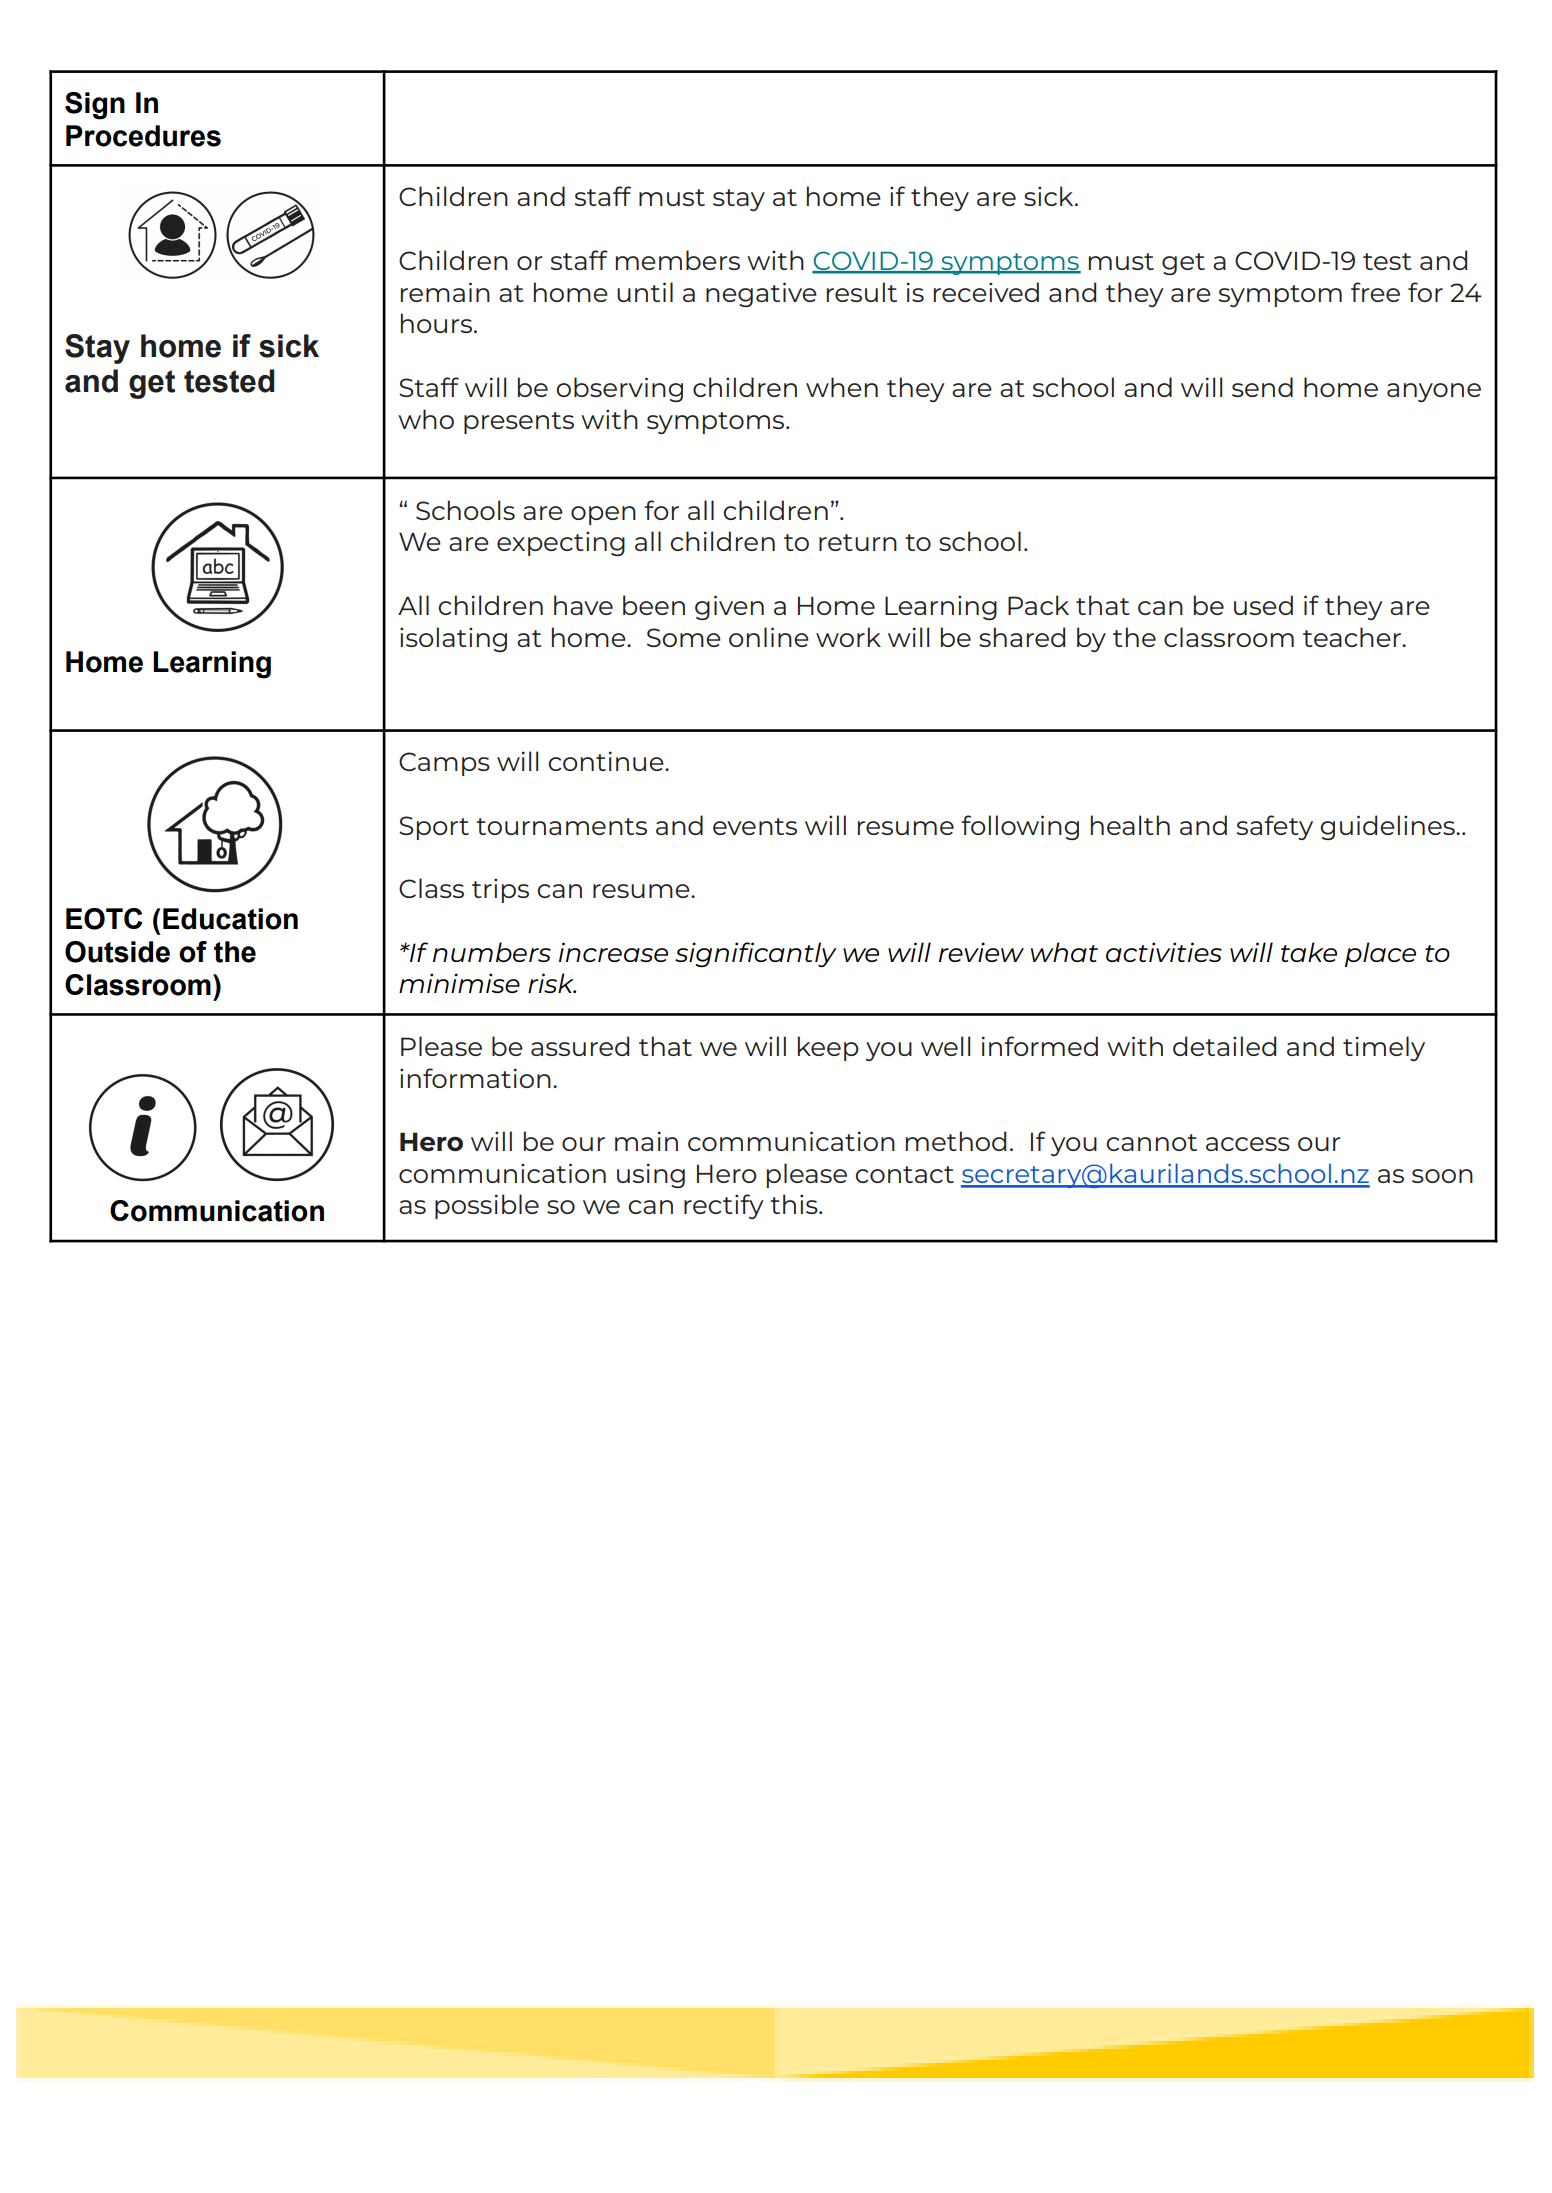 This image has width=1552, height=2193. What do you see at coordinates (795, 1204) in the image?
I see `this` at bounding box center [795, 1204].
